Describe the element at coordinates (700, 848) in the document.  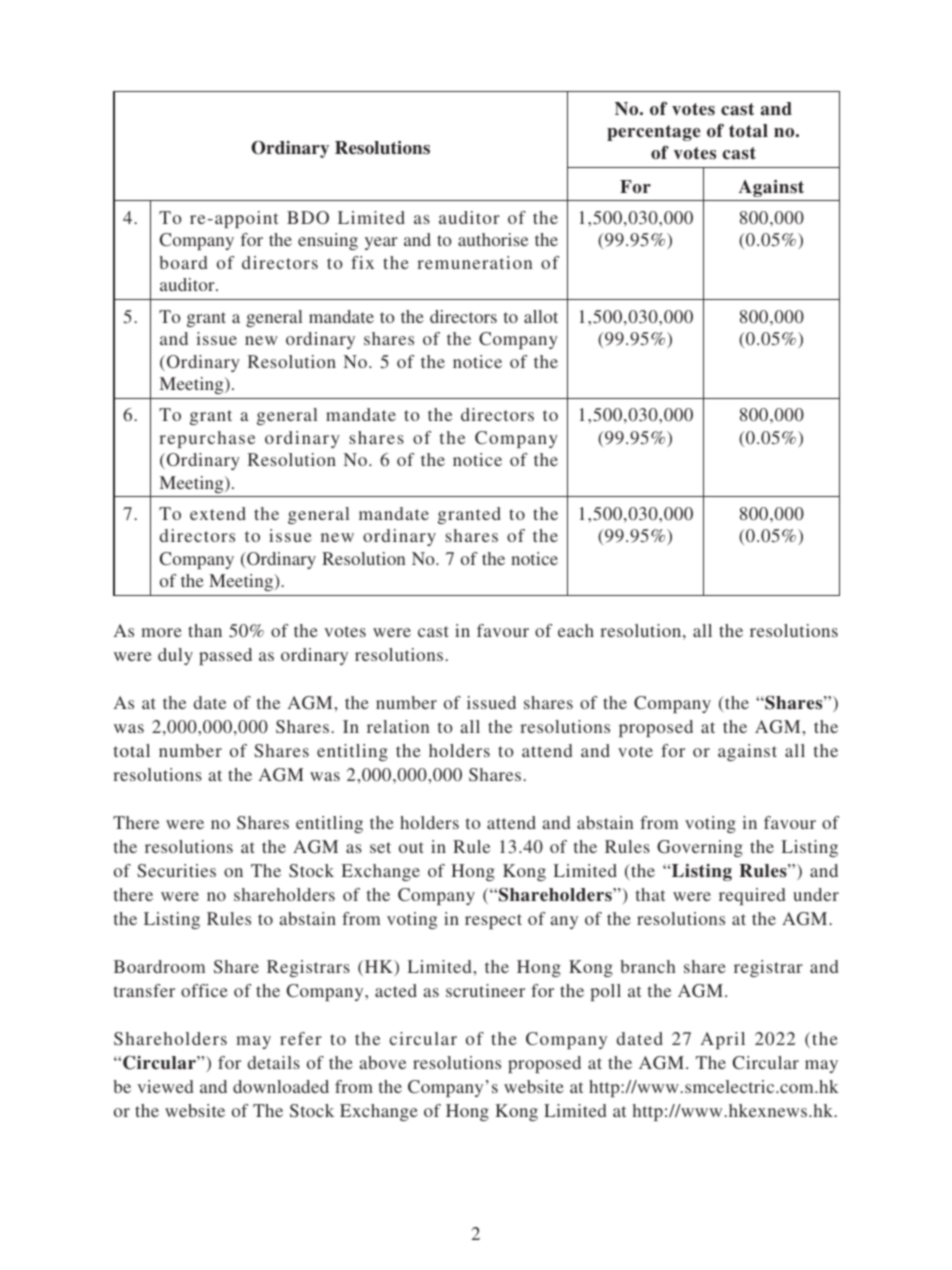
I see `Governing` at that location.
